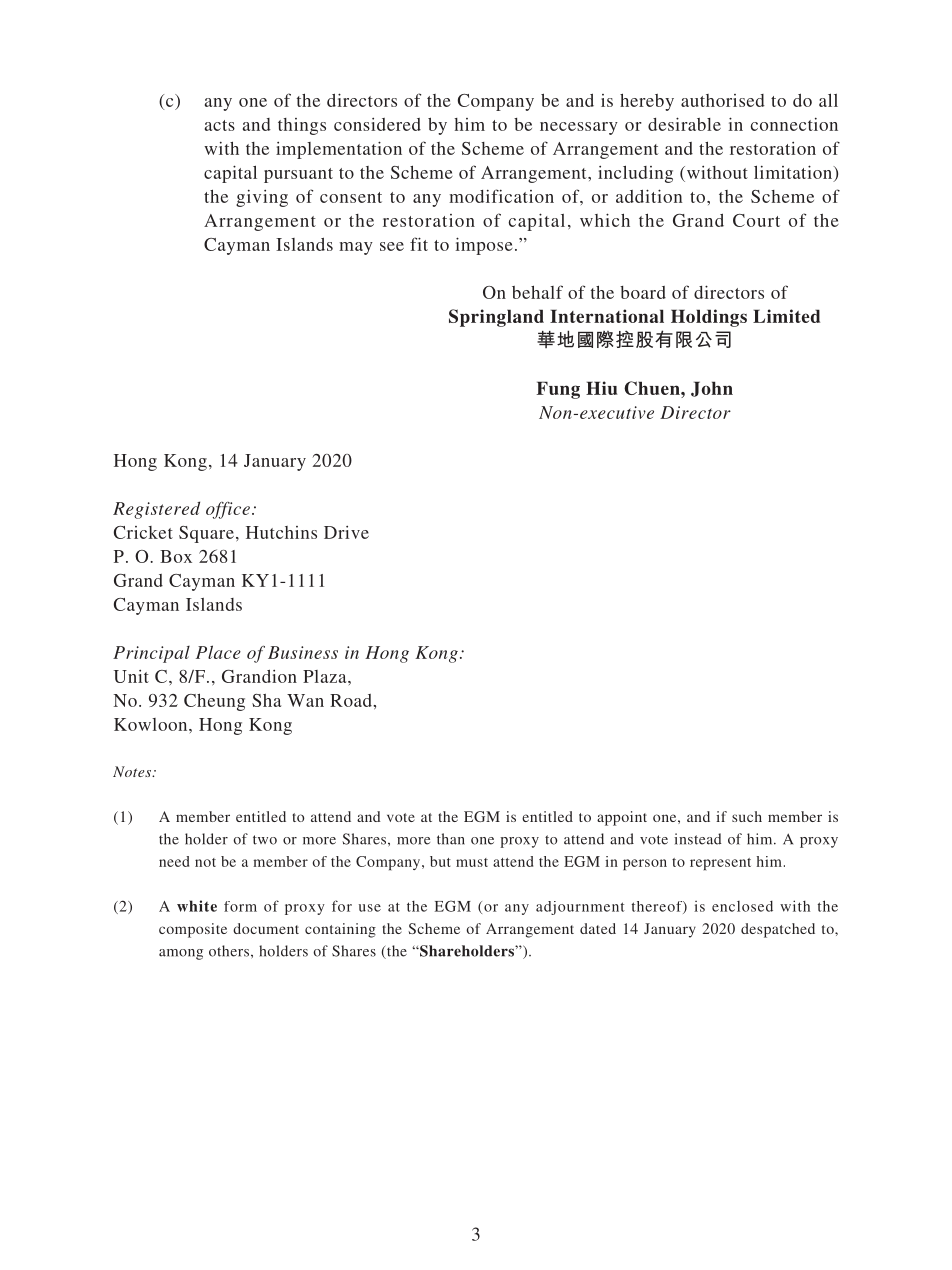 The image size is (952, 1270). What do you see at coordinates (356, 248) in the image?
I see `may` at bounding box center [356, 248].
